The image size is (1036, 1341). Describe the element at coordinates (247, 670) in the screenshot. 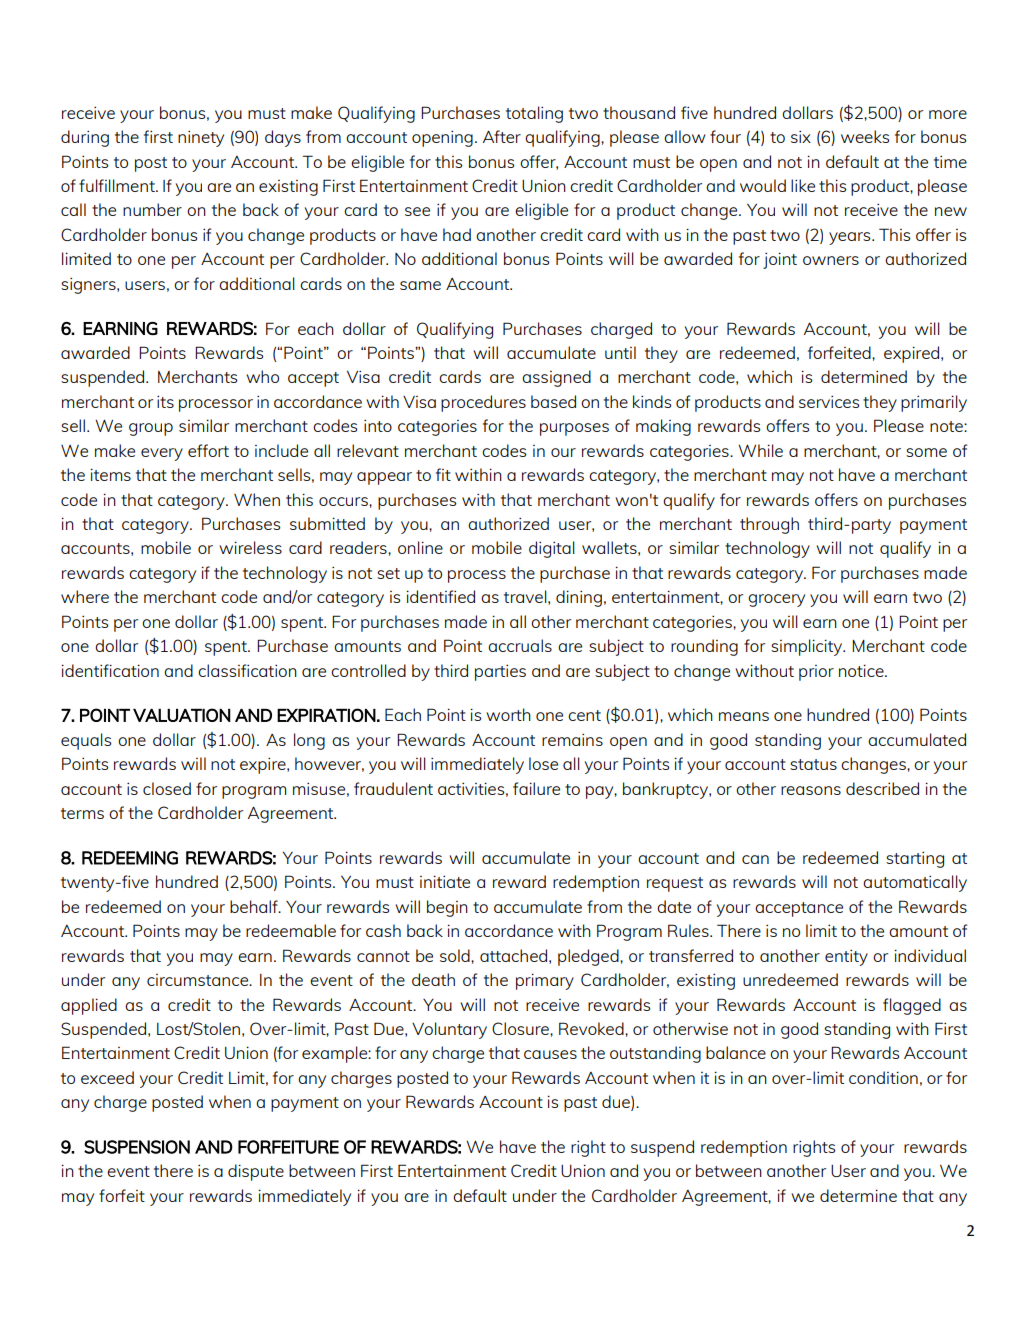

I see `classification` at that location.
